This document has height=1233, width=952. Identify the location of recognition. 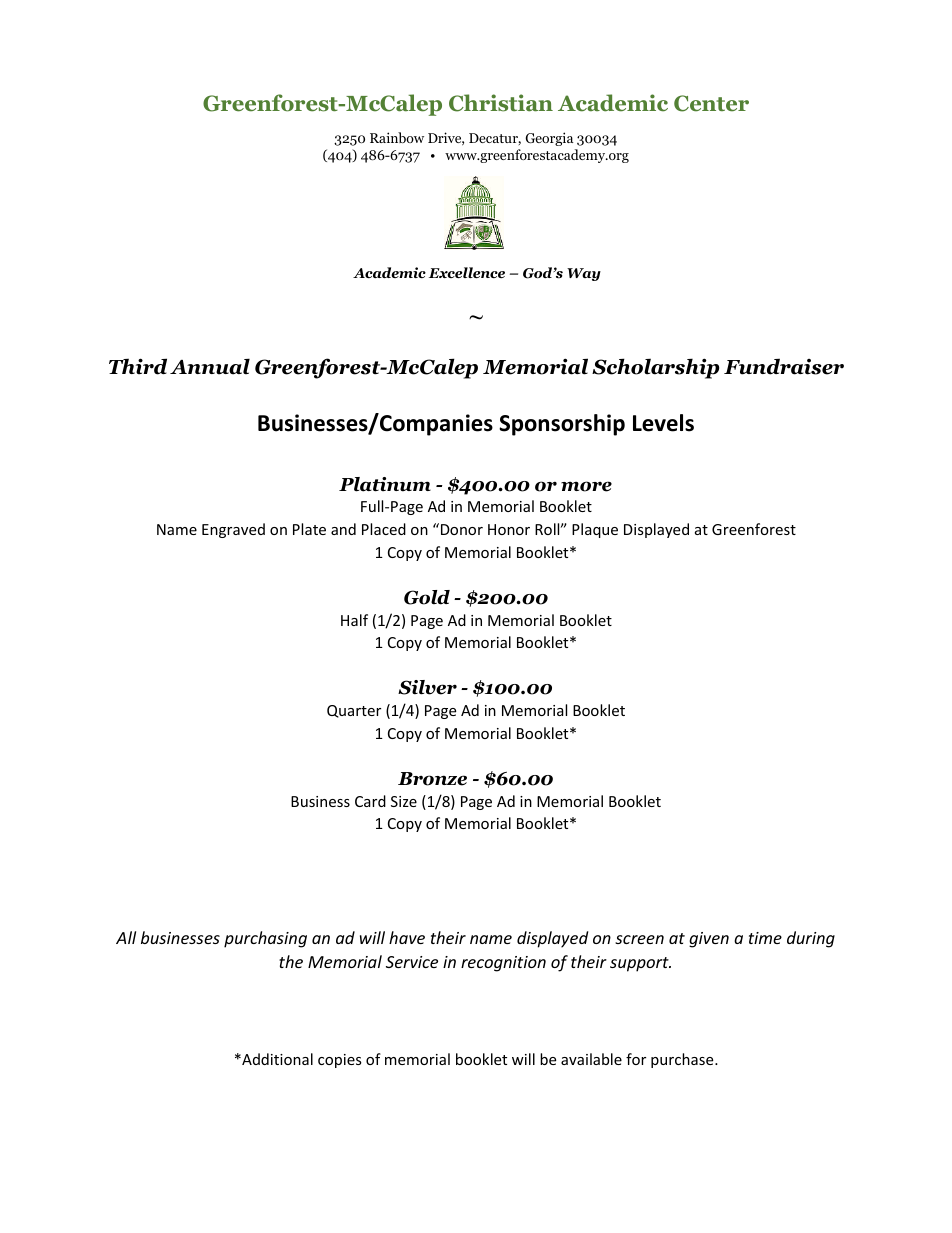
(503, 964).
